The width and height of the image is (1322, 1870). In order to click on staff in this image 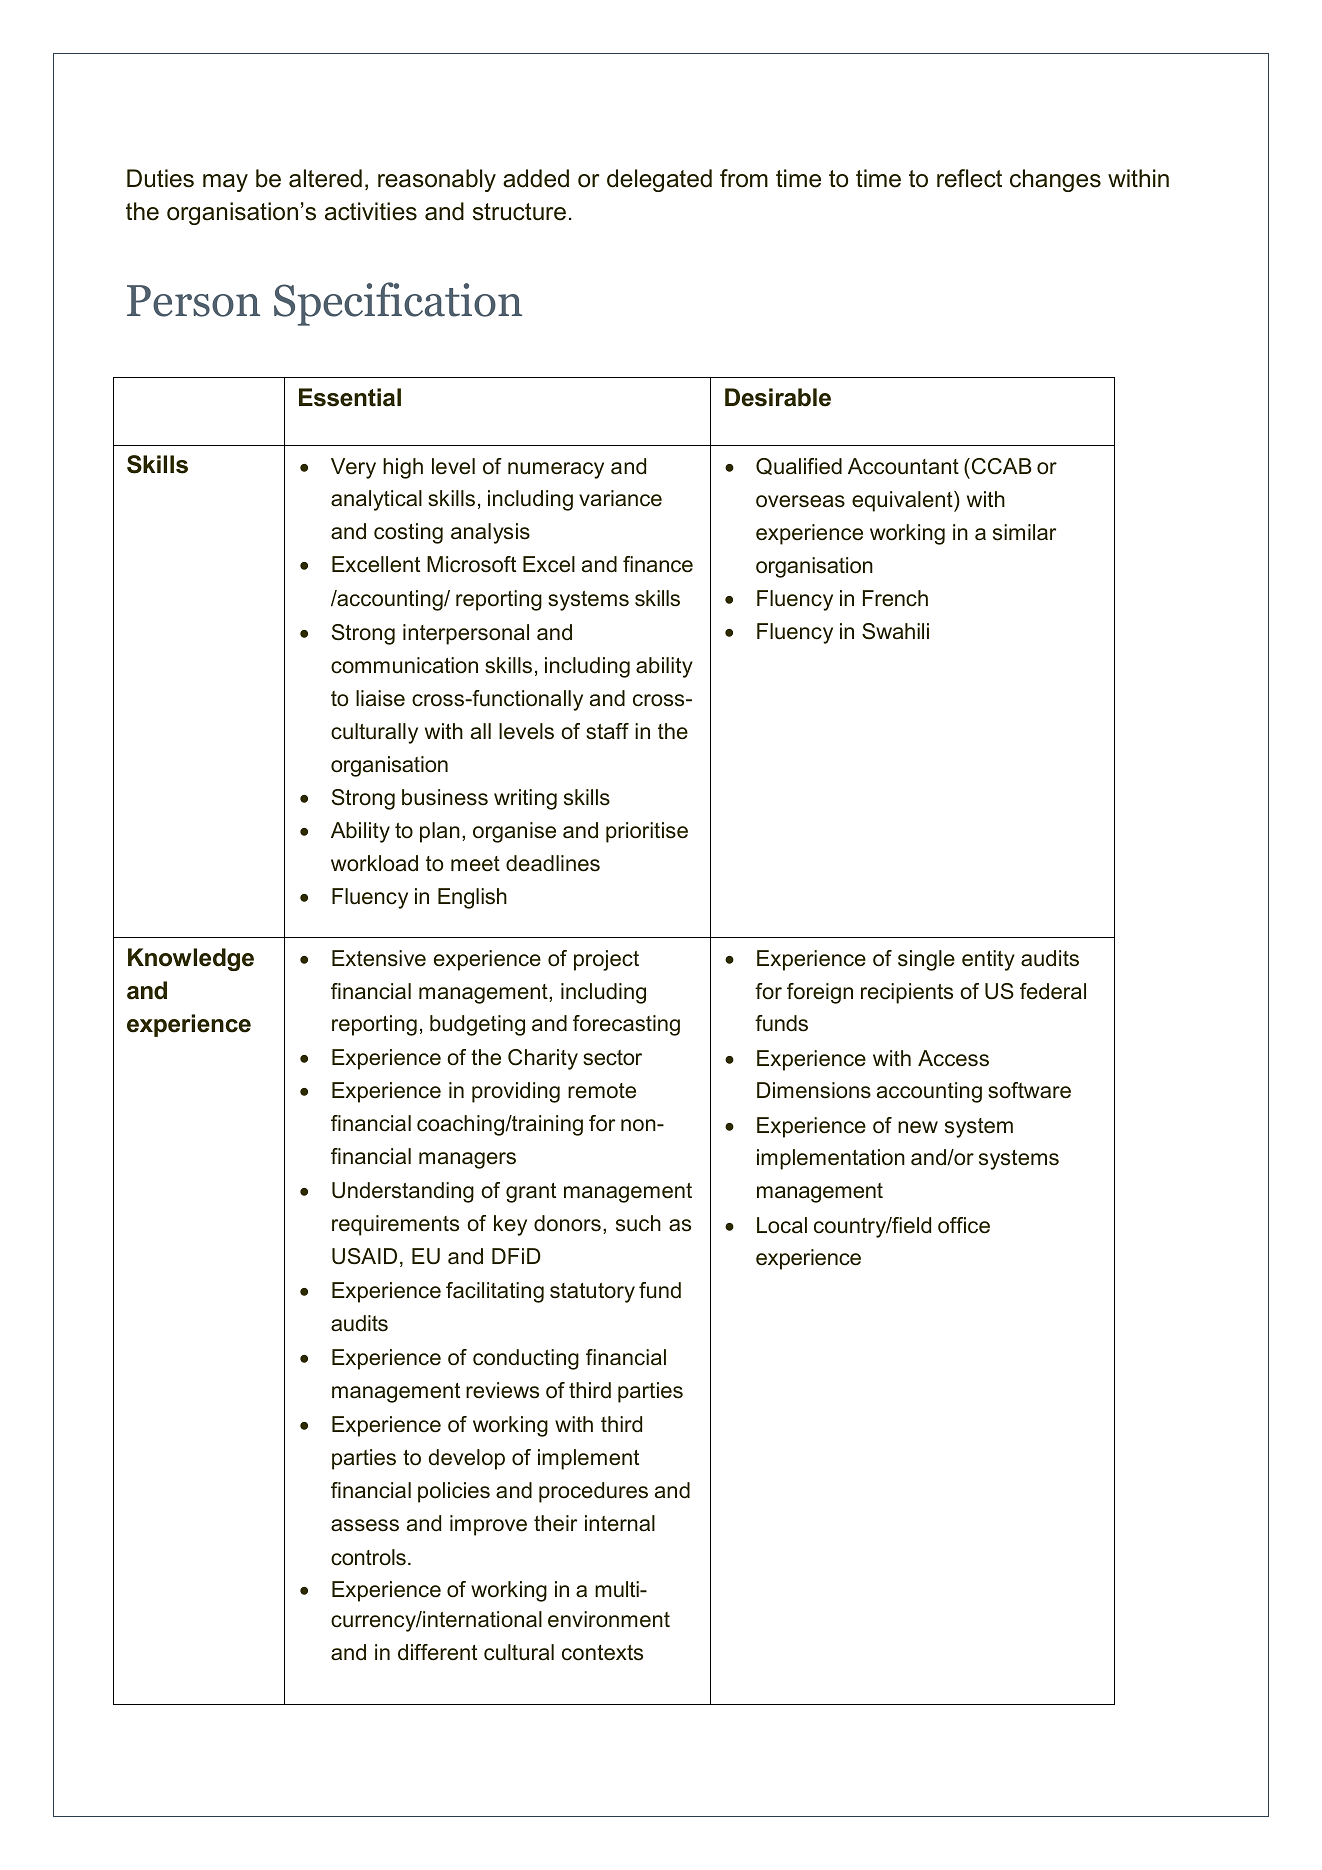, I will do `click(607, 731)`.
